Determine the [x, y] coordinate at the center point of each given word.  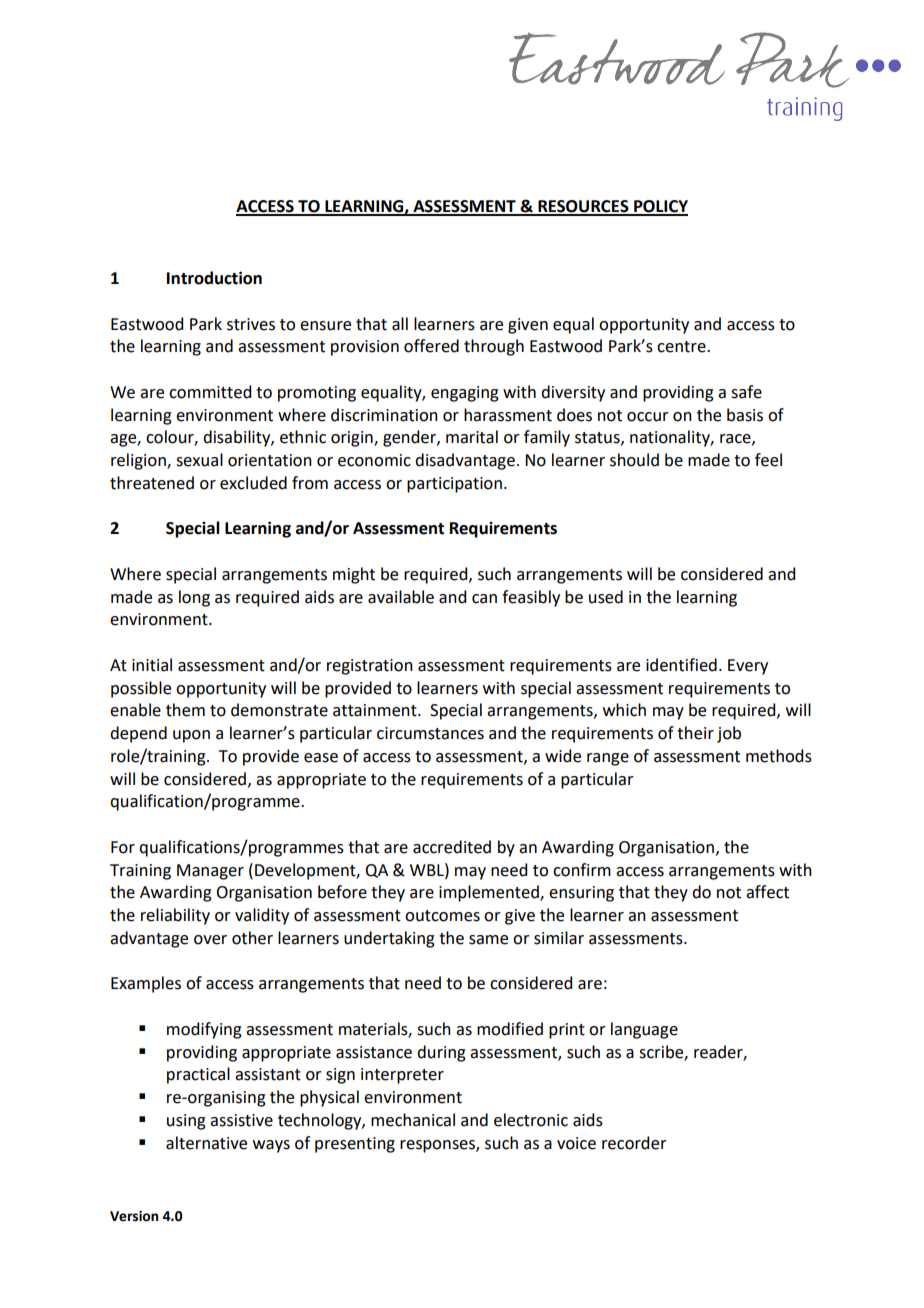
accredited [452, 847]
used [606, 597]
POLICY [660, 207]
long [194, 598]
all [400, 324]
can [484, 599]
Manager [210, 872]
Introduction [214, 278]
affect [767, 892]
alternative [206, 1143]
